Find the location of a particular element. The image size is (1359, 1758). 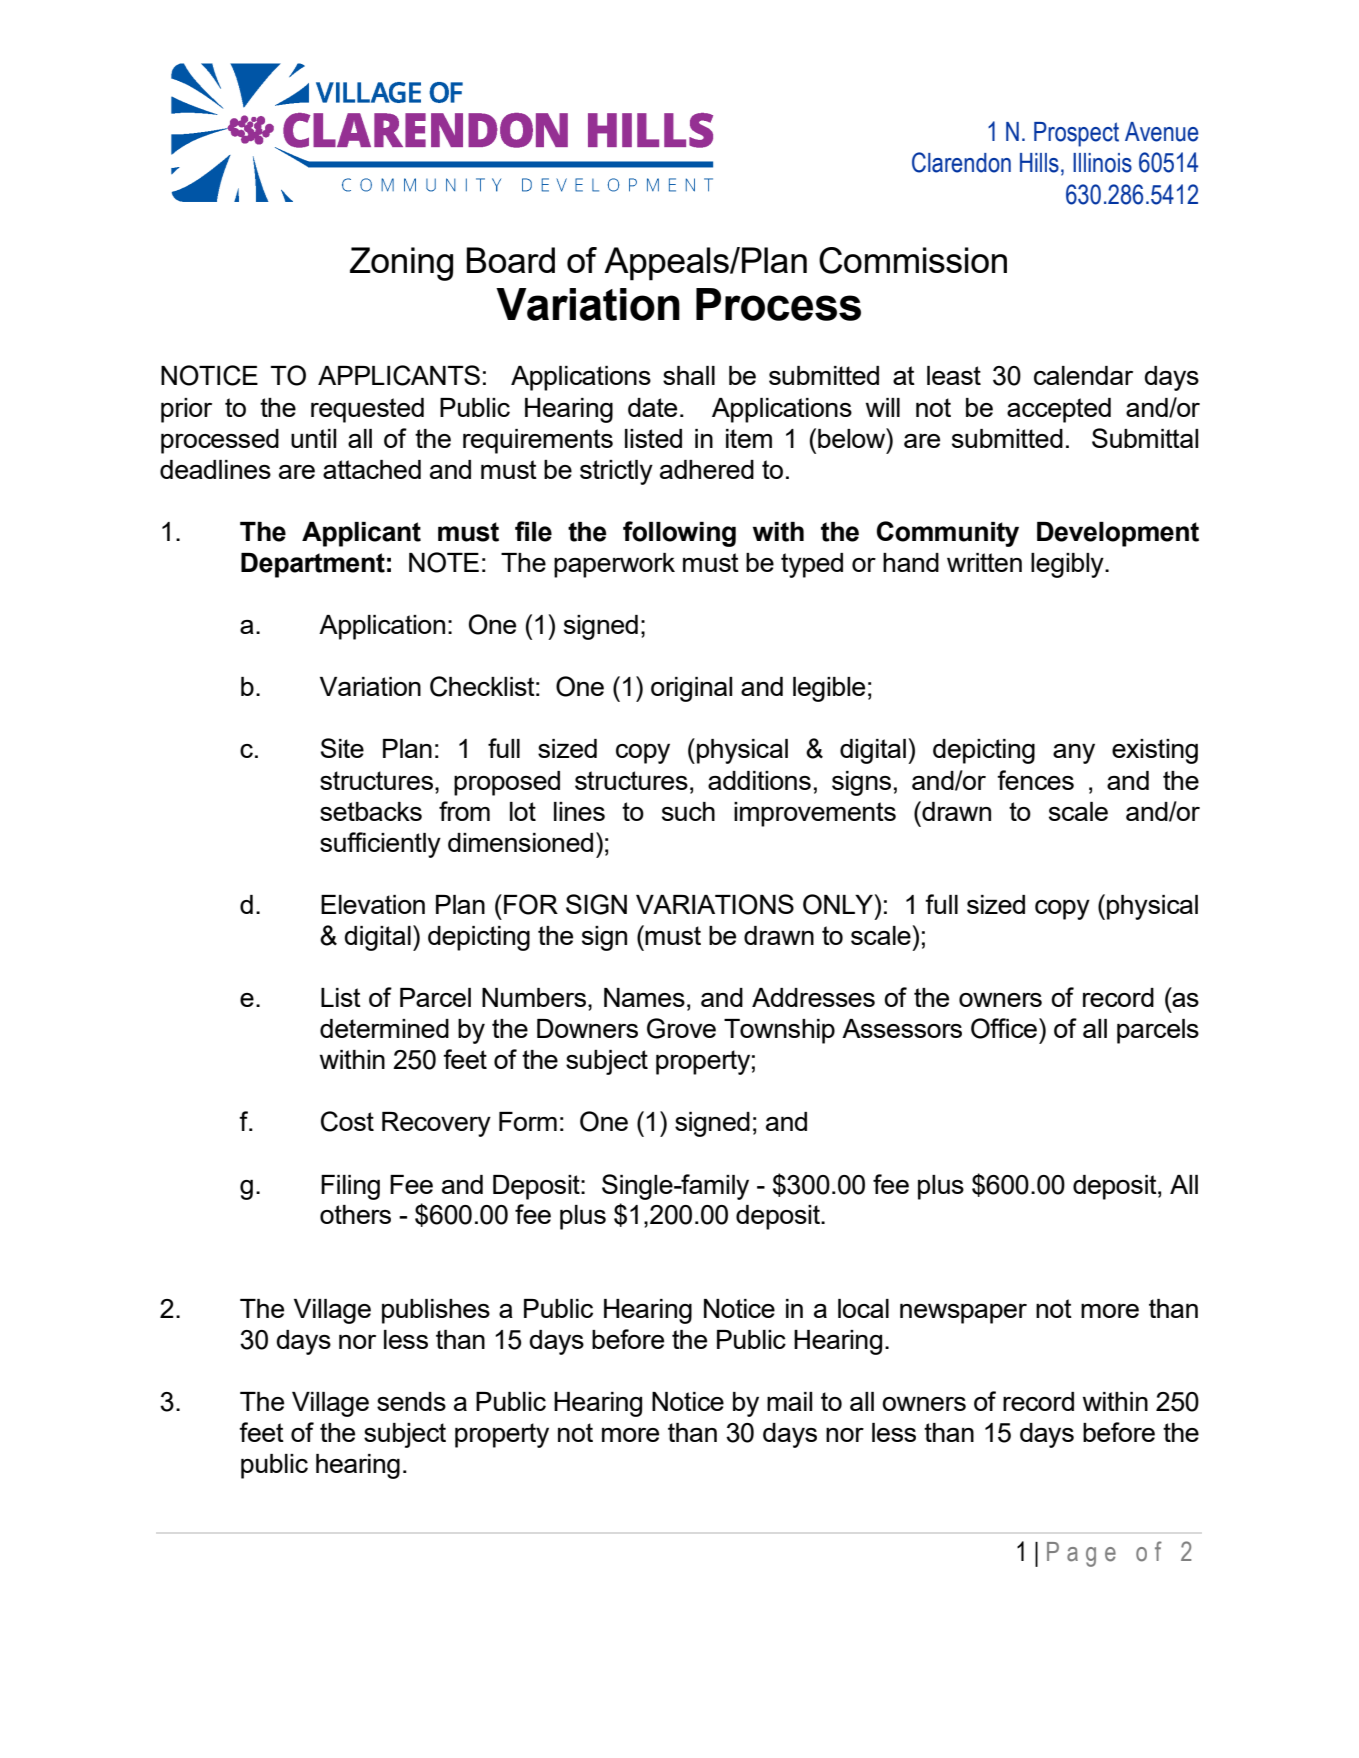

Grove is located at coordinates (681, 1028).
